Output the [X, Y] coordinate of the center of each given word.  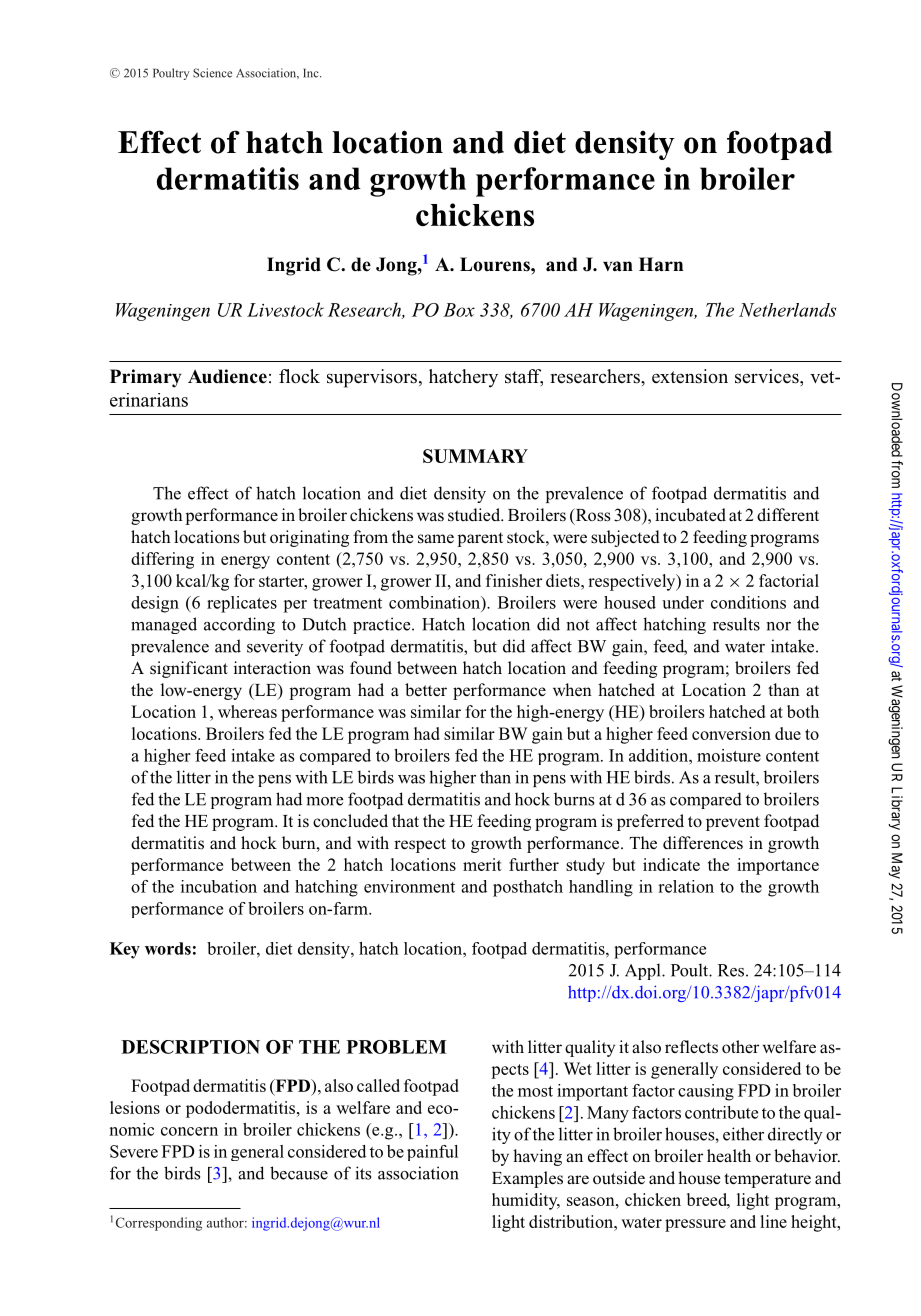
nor [778, 626]
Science [212, 73]
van [618, 266]
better [426, 690]
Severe [134, 1151]
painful [432, 1153]
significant [189, 669]
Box [459, 310]
